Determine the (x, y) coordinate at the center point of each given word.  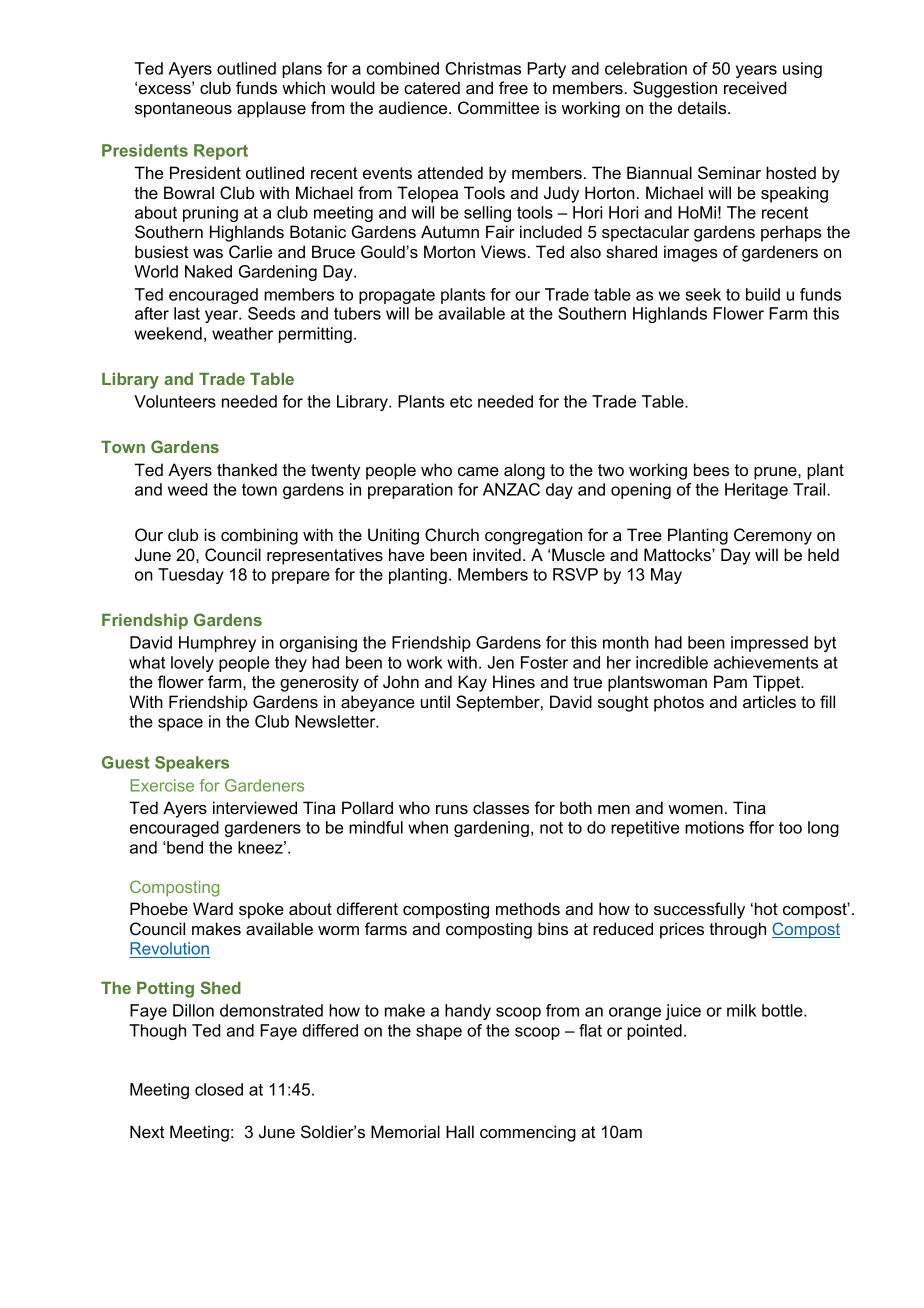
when (428, 827)
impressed (769, 644)
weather (242, 333)
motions (714, 827)
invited (497, 554)
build (763, 294)
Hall (460, 1131)
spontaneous (183, 110)
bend (185, 847)
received (755, 87)
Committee (498, 107)
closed (219, 1089)
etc (461, 401)
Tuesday (191, 576)
